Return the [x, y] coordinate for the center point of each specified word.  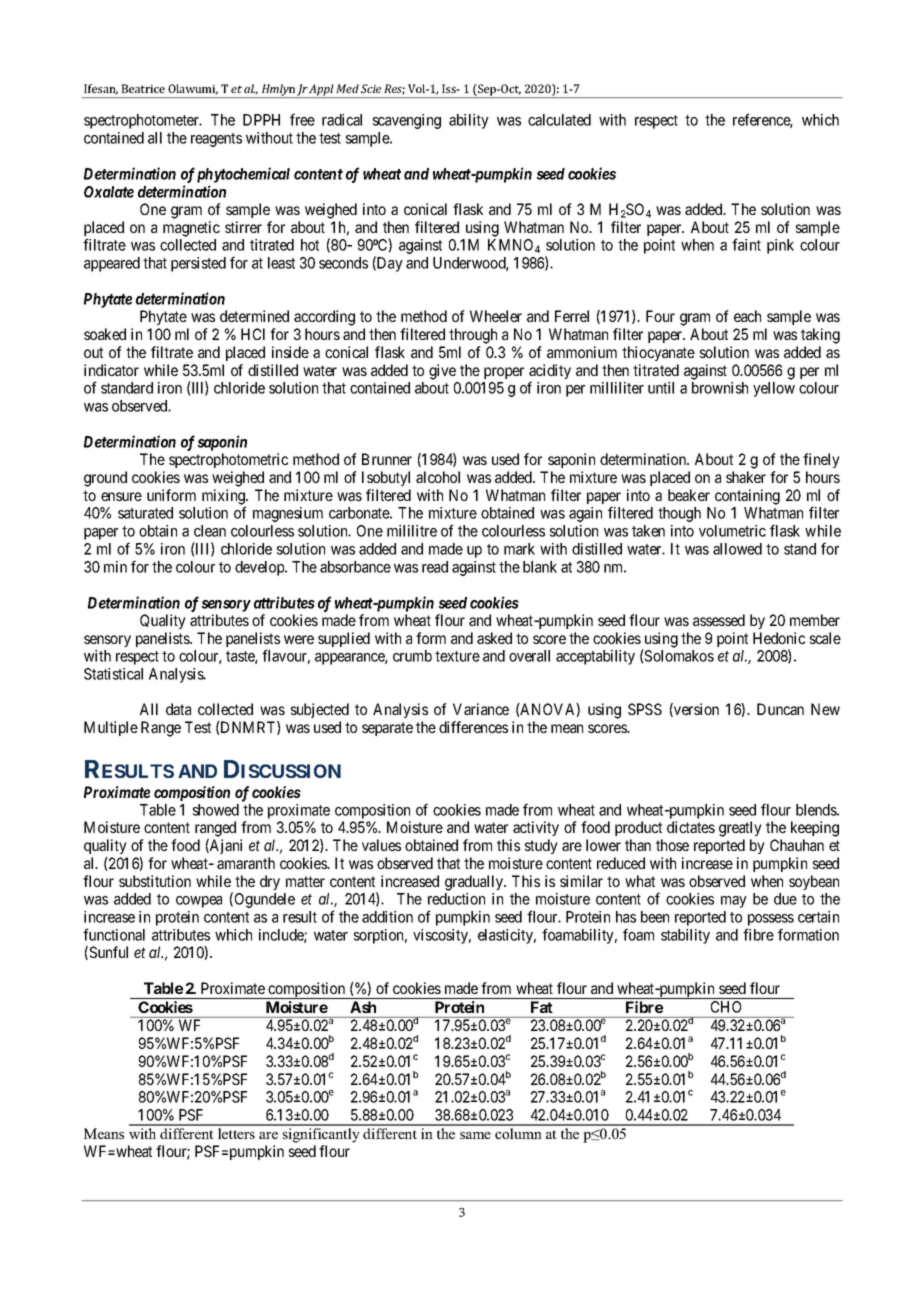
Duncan [780, 709]
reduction [456, 899]
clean [210, 531]
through [473, 336]
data [178, 709]
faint [746, 244]
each [747, 316]
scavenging [407, 121]
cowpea [199, 902]
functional [114, 934]
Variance [481, 709]
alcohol [438, 477]
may [734, 902]
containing [747, 497]
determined [254, 316]
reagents [216, 140]
